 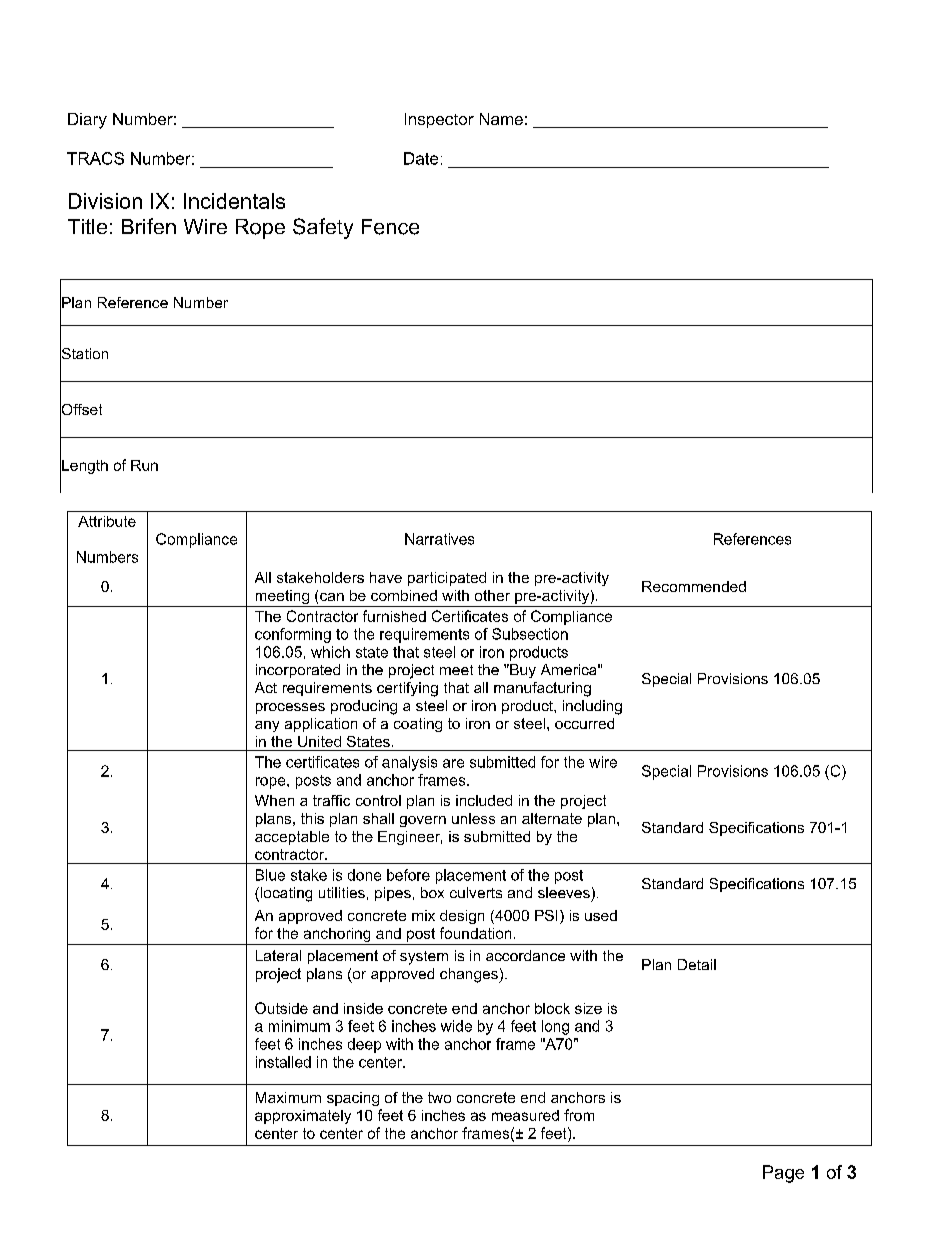 What do you see at coordinates (421, 158) in the screenshot?
I see `Date` at bounding box center [421, 158].
